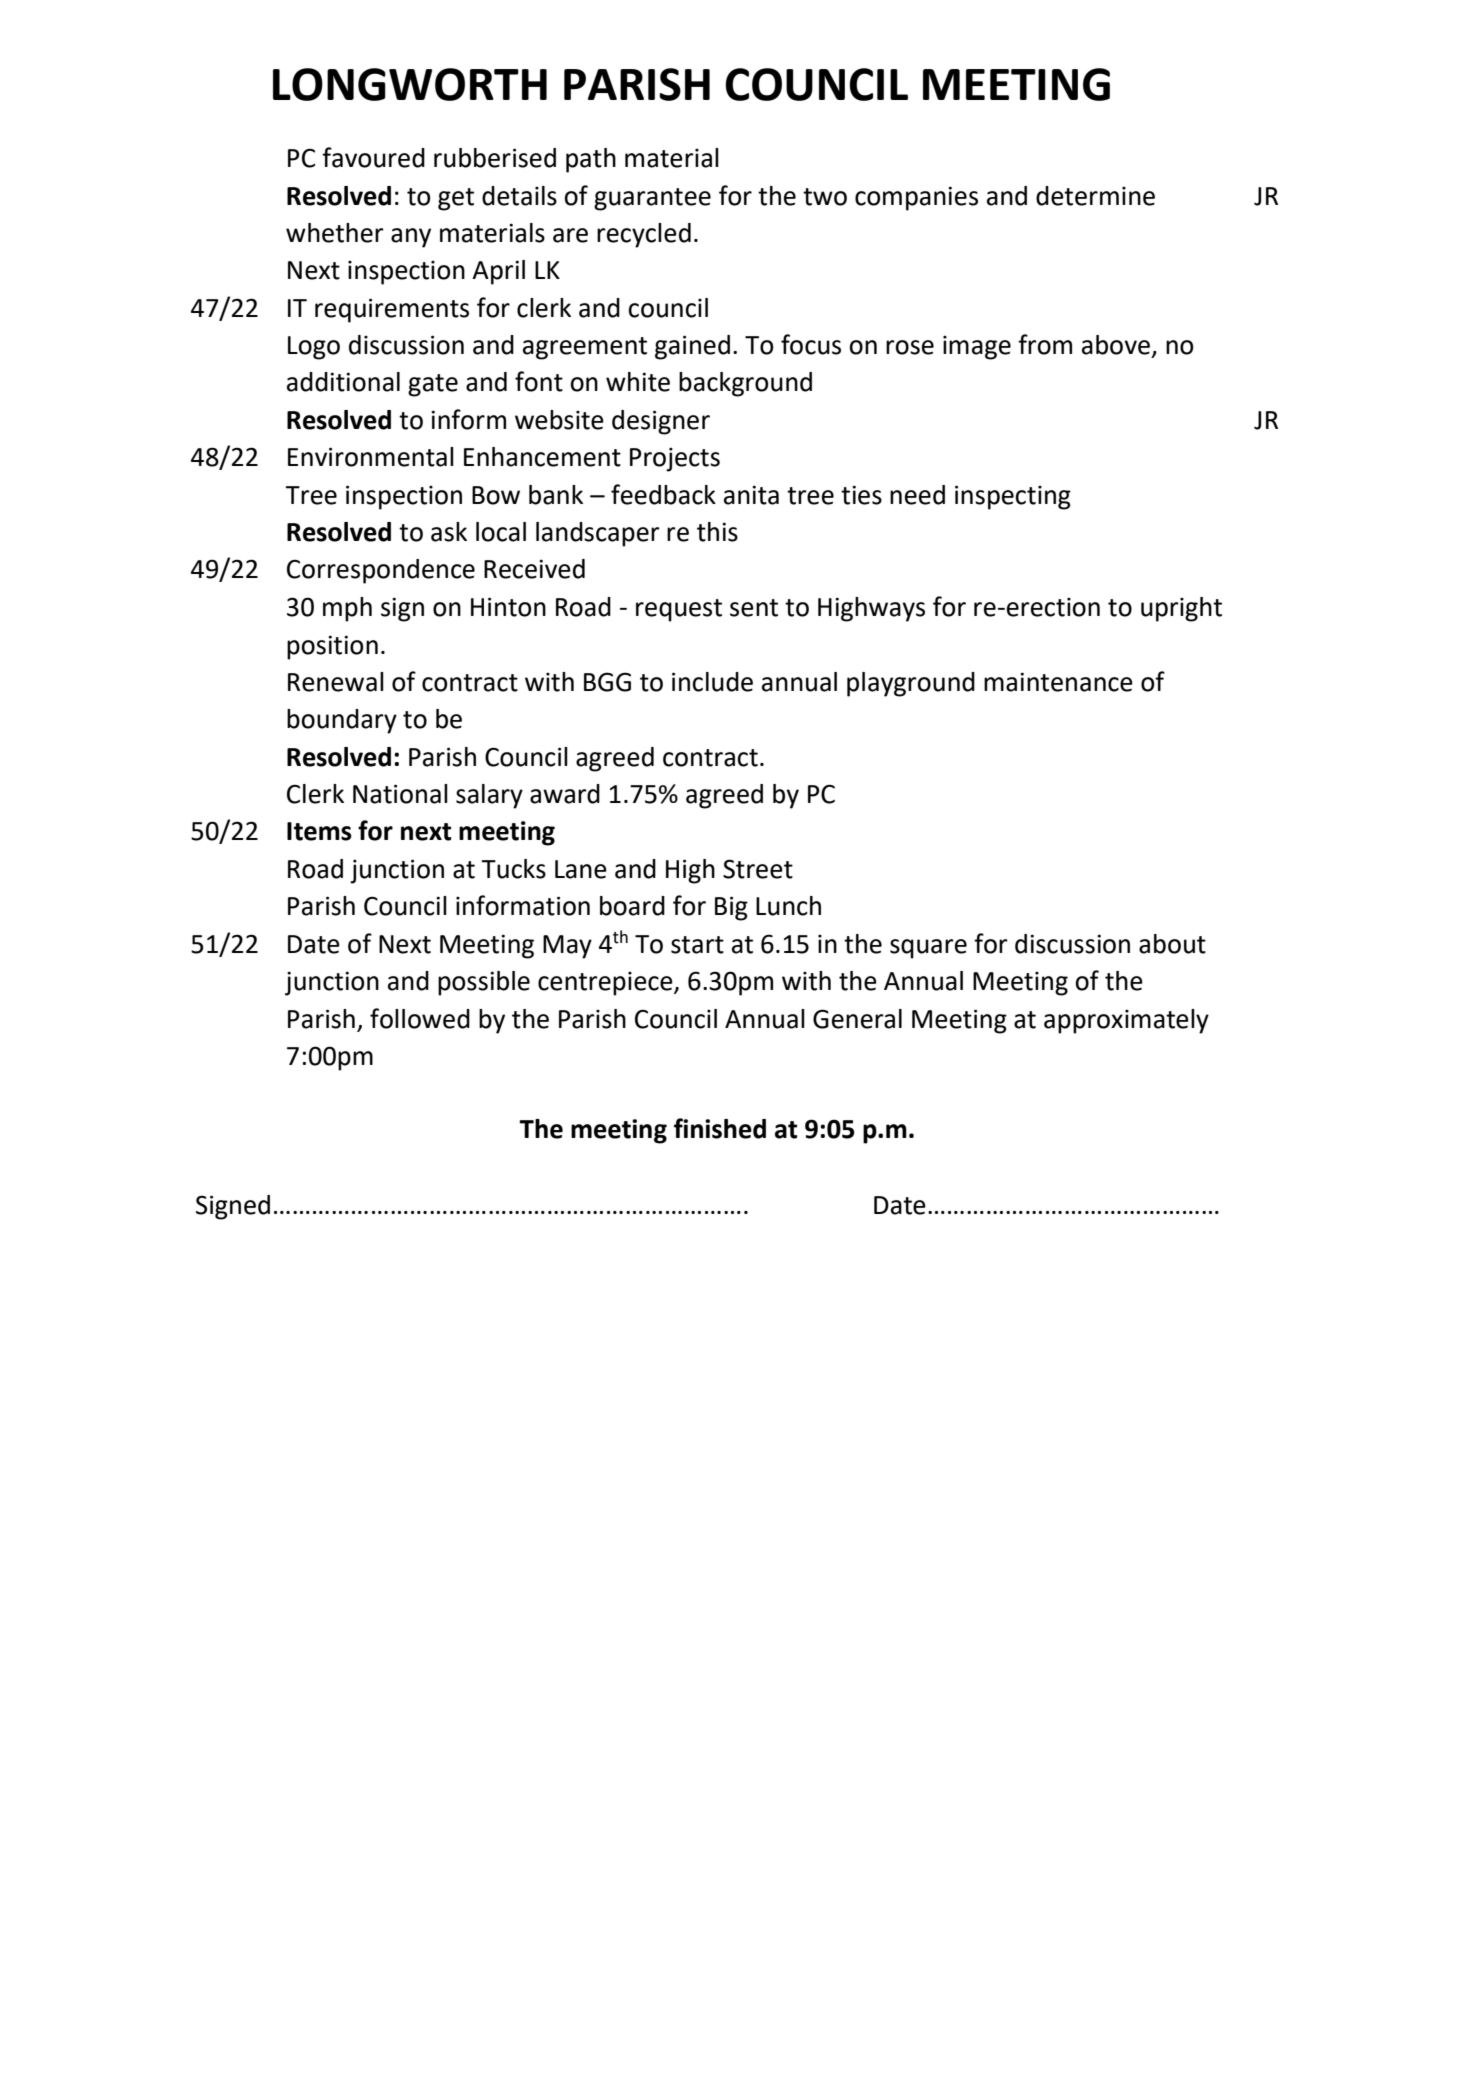 Image resolution: width=1470 pixels, height=2079 pixels. What do you see at coordinates (513, 869) in the screenshot?
I see `Tucks` at bounding box center [513, 869].
